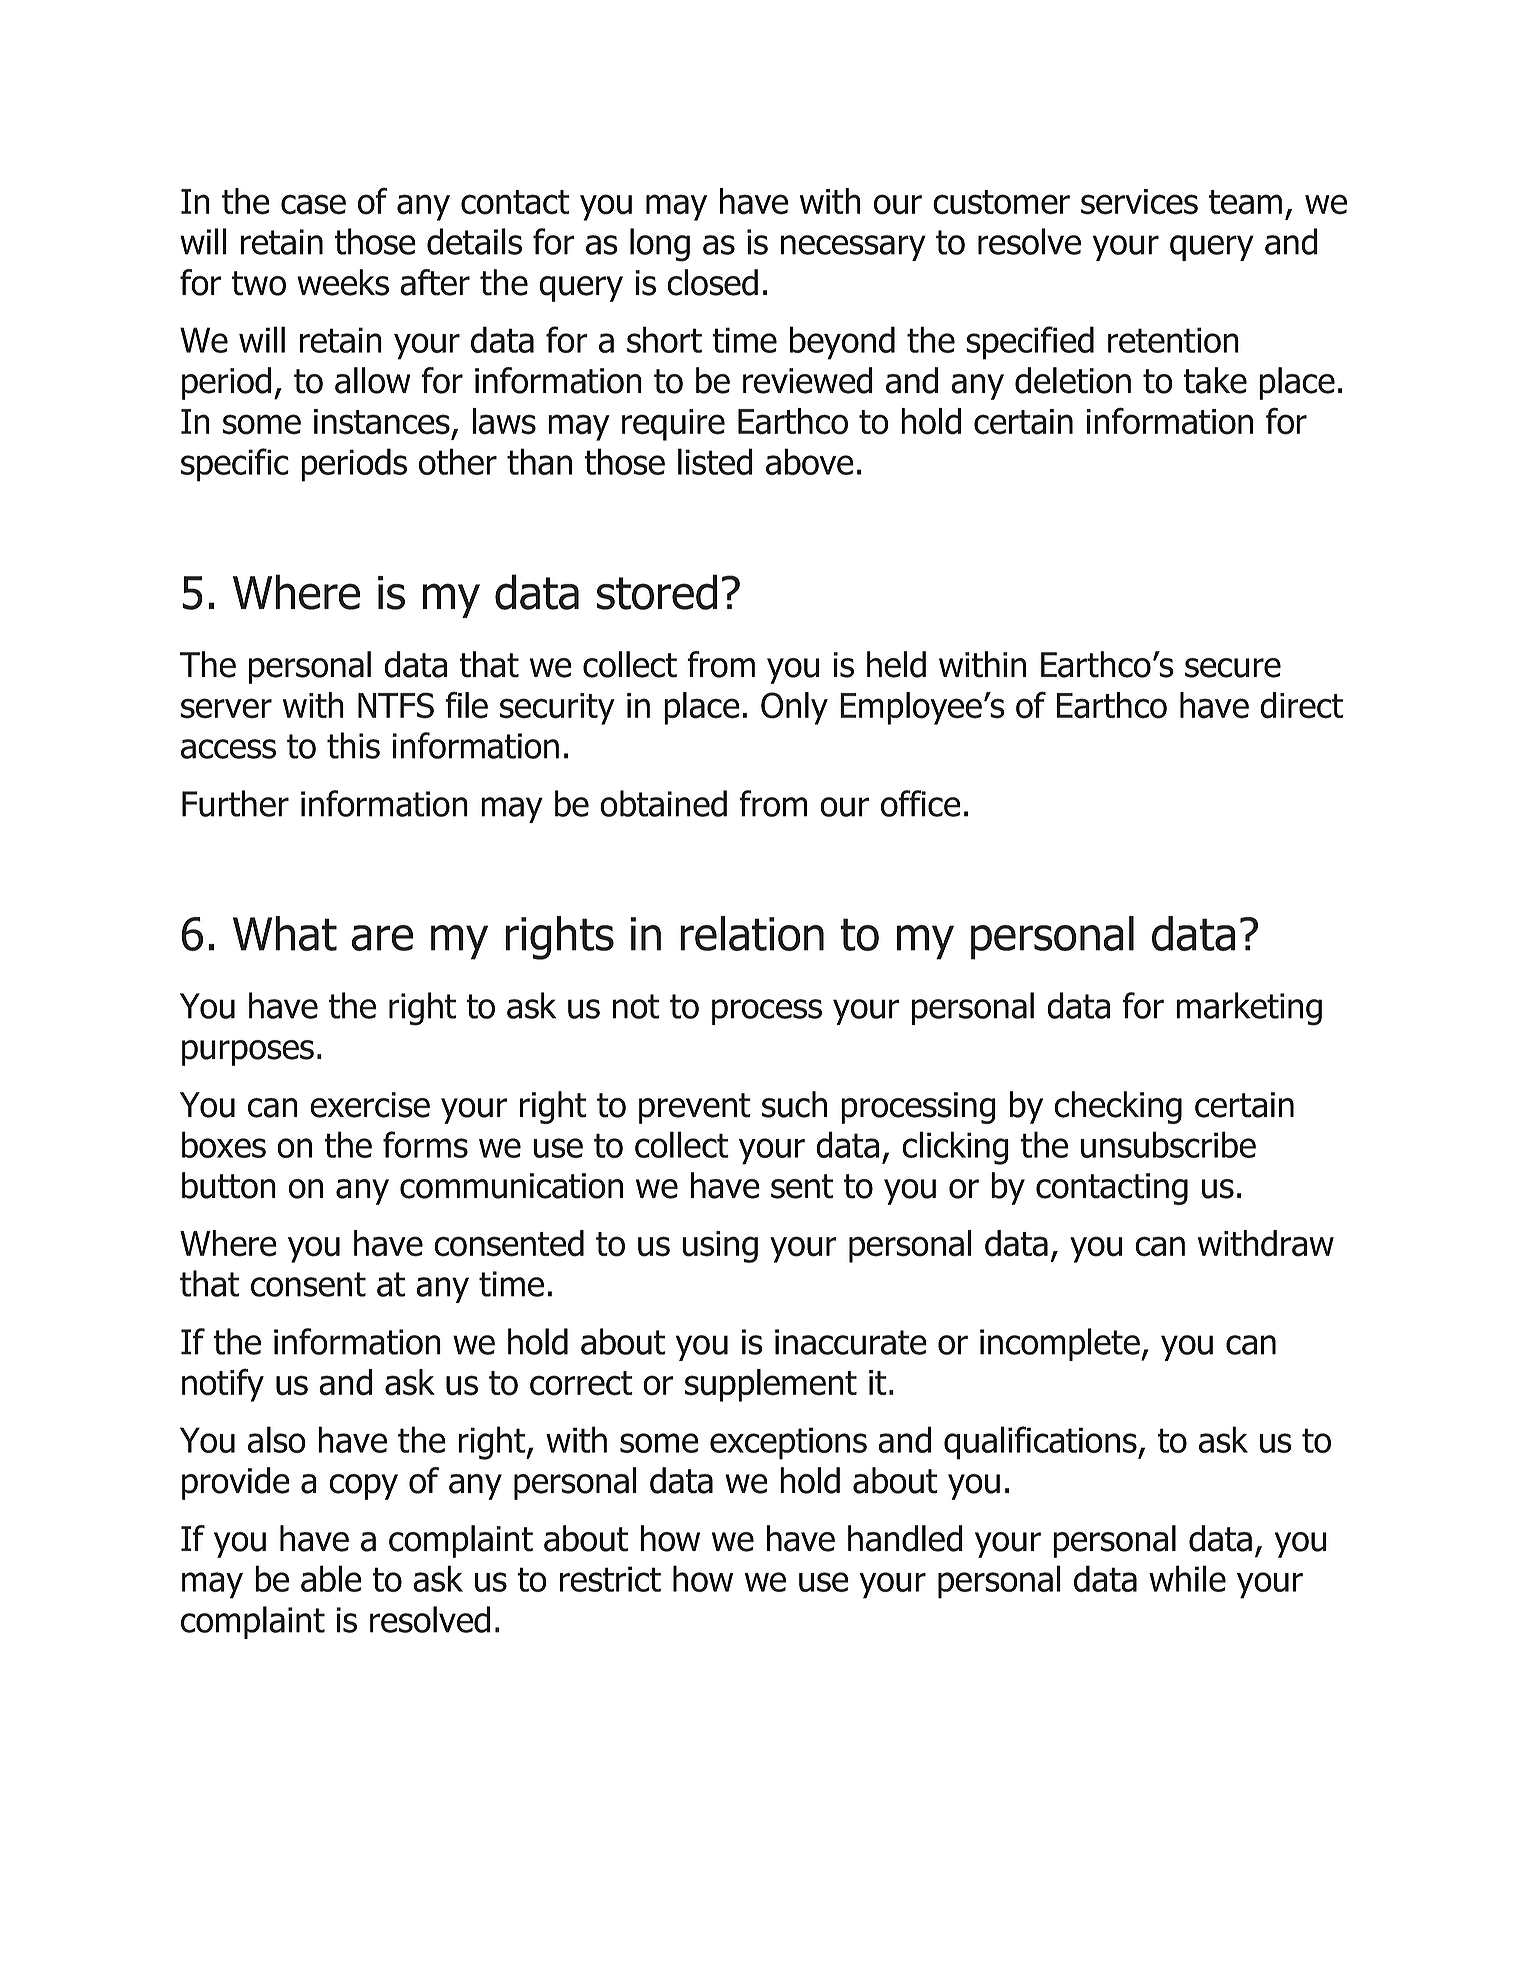  I want to click on such, so click(794, 1104).
